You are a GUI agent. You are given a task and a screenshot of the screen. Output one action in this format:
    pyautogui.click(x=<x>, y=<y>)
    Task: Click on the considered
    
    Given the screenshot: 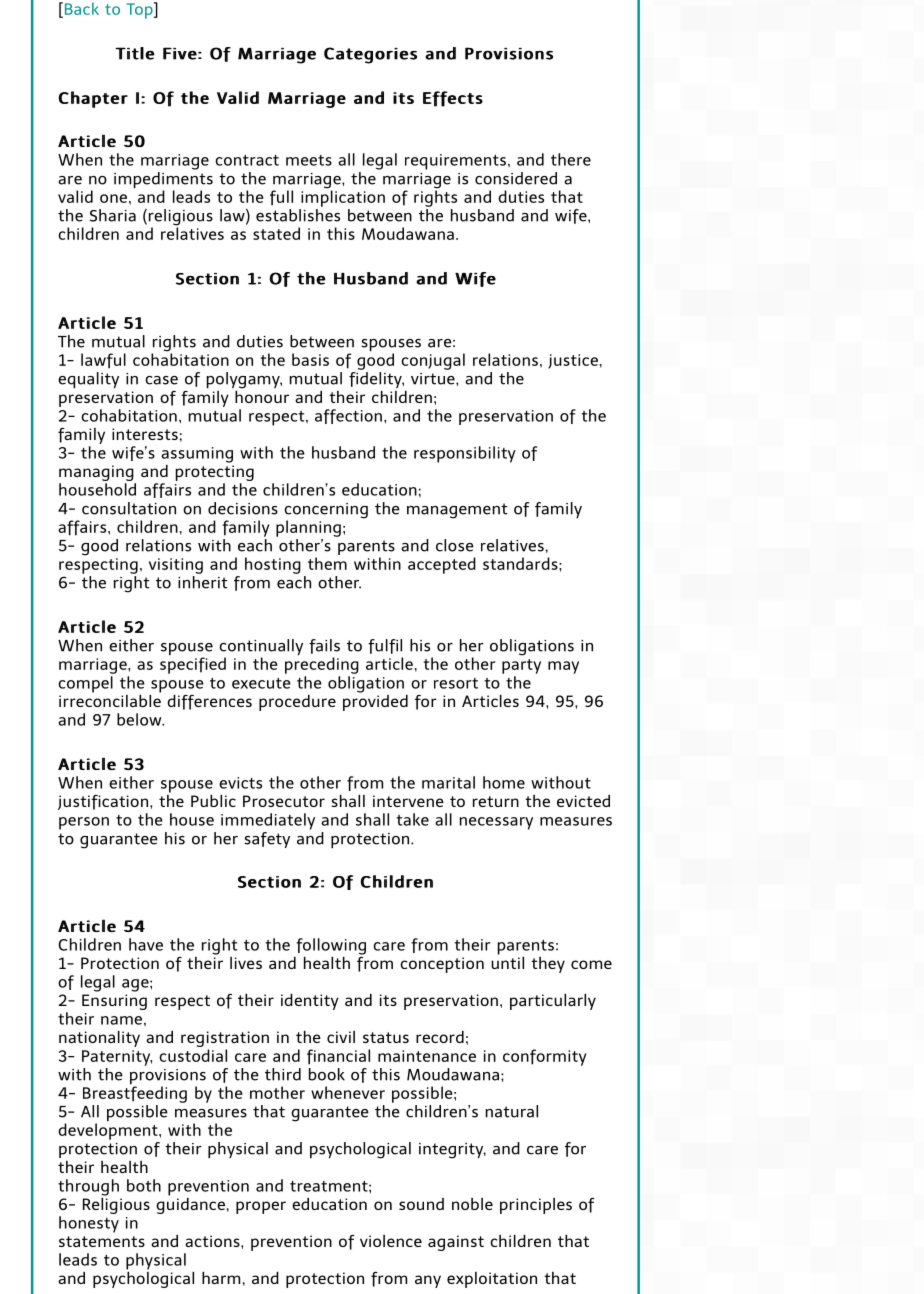 What is the action you would take?
    pyautogui.click(x=516, y=178)
